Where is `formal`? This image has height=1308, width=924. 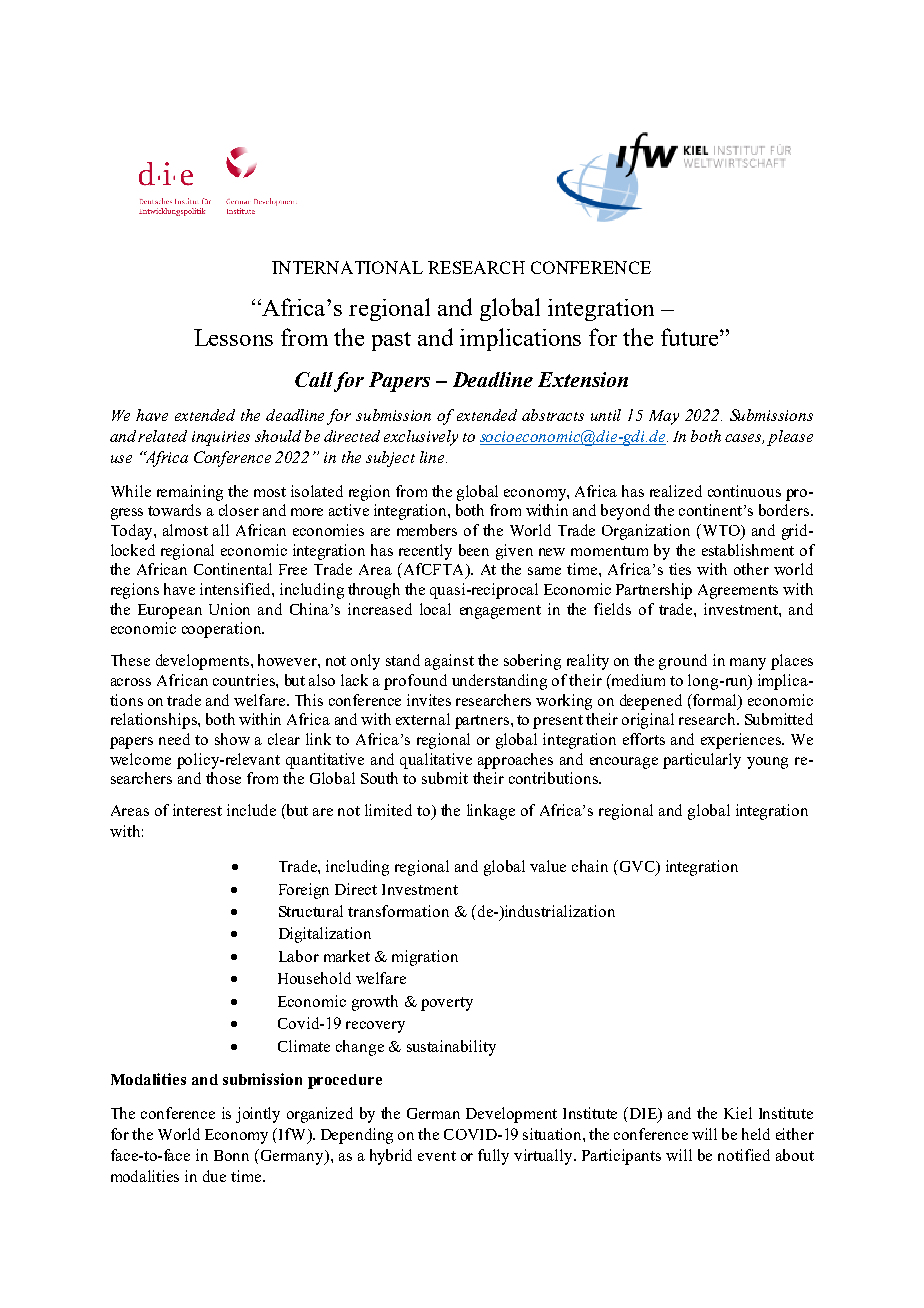
formal is located at coordinates (715, 701).
